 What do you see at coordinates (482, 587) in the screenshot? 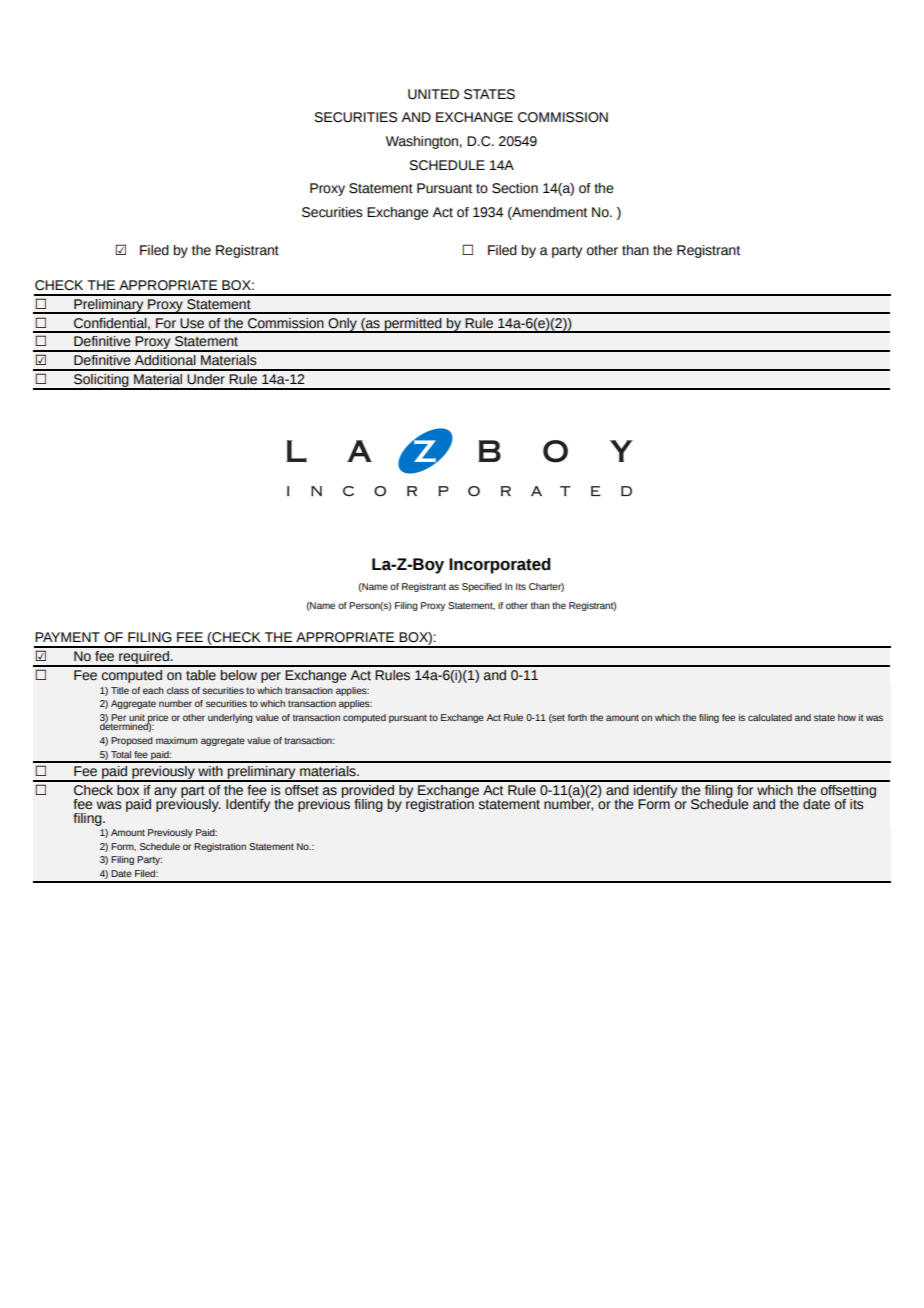
I see `Specified` at bounding box center [482, 587].
